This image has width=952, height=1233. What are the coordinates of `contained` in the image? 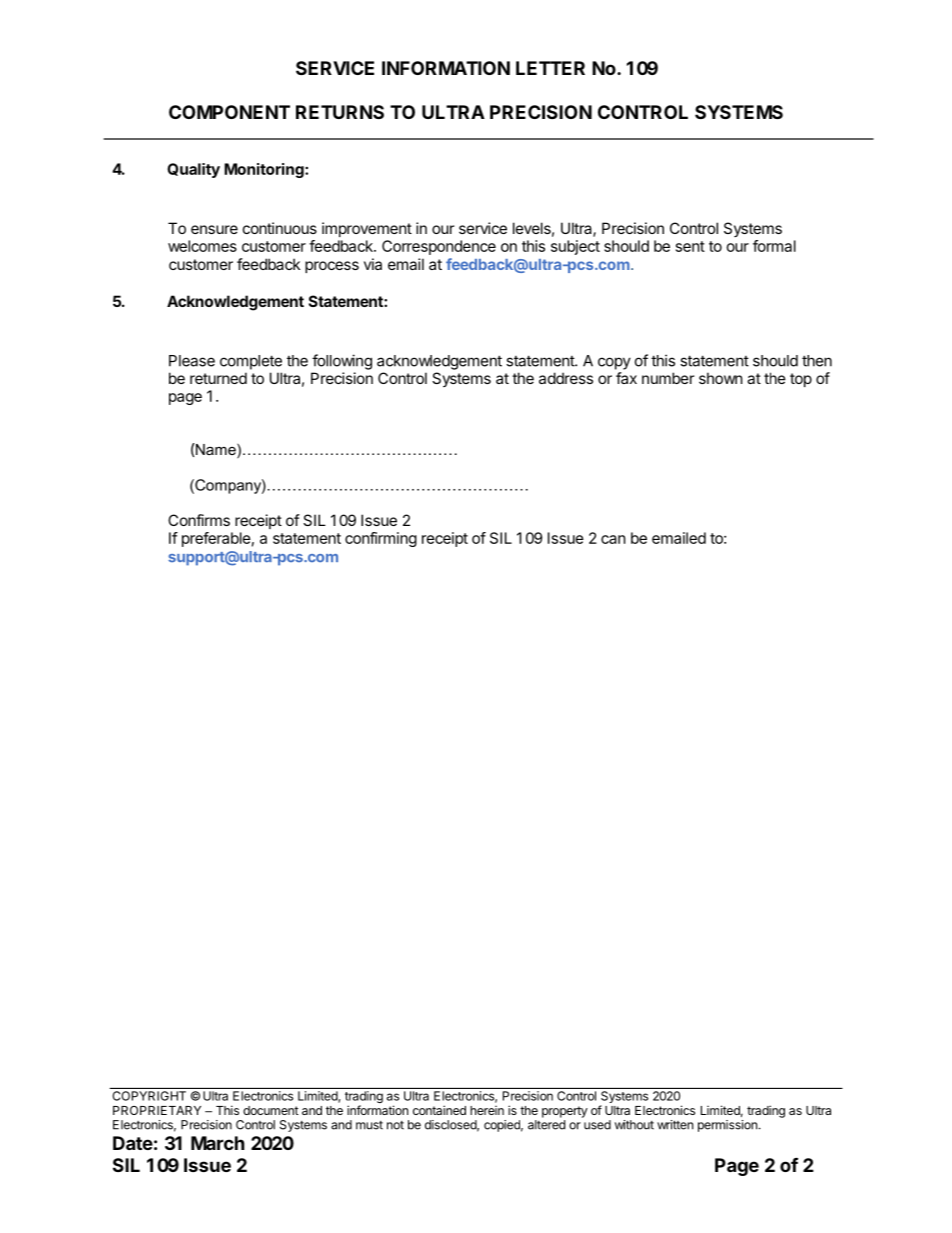 It's located at (439, 1110).
